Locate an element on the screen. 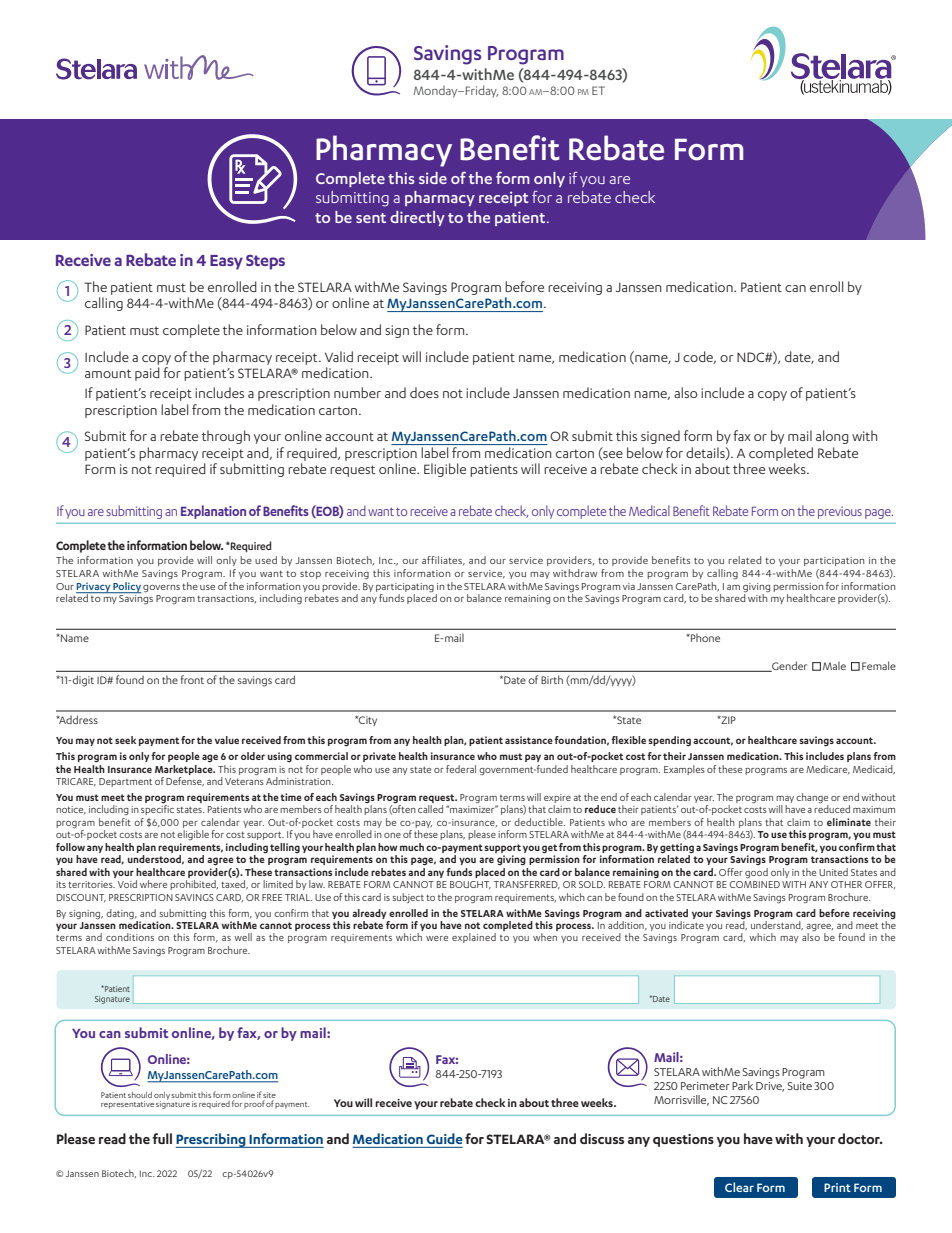  directly is located at coordinates (417, 218).
